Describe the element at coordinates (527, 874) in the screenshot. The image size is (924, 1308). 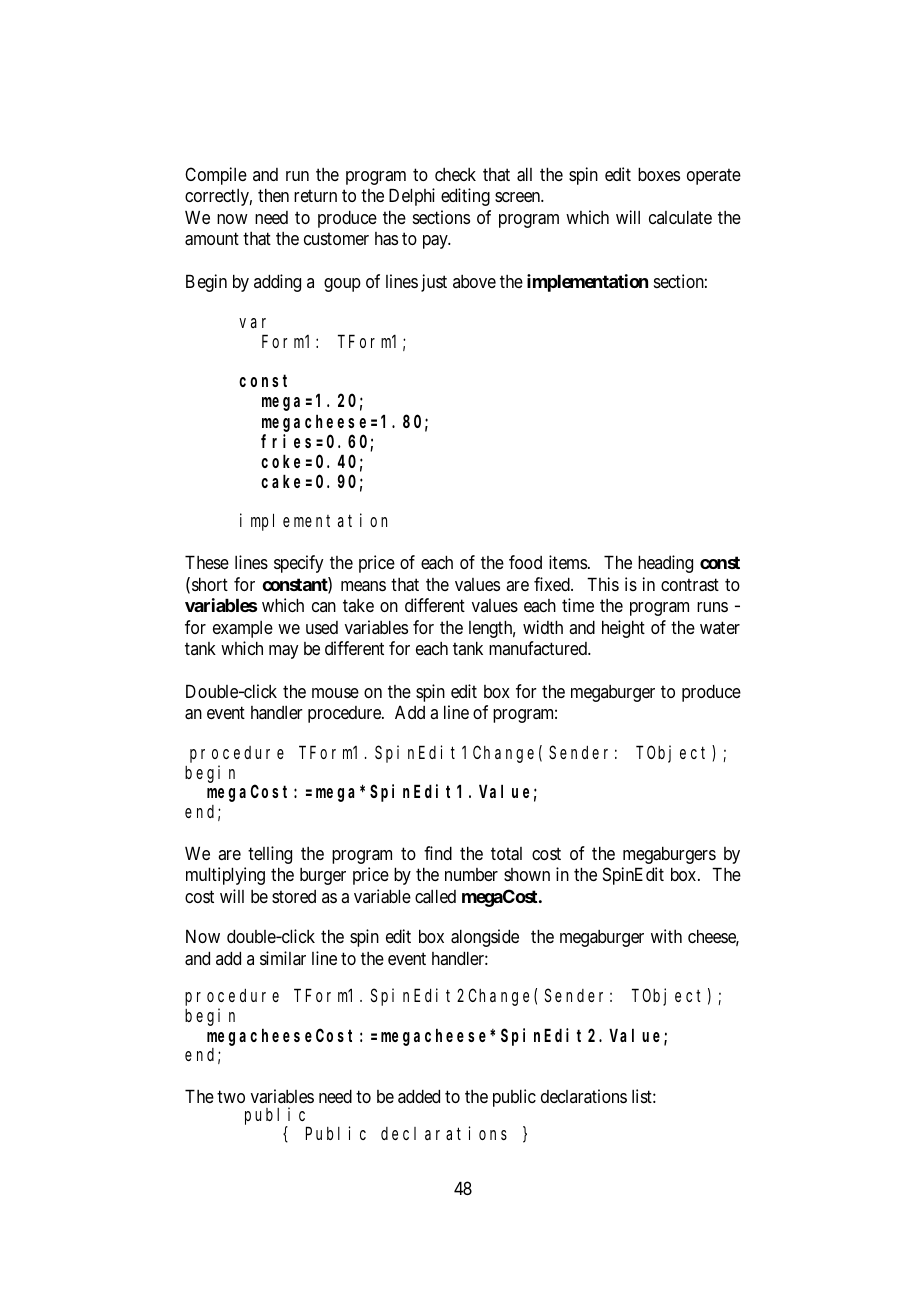
I see `shown` at that location.
